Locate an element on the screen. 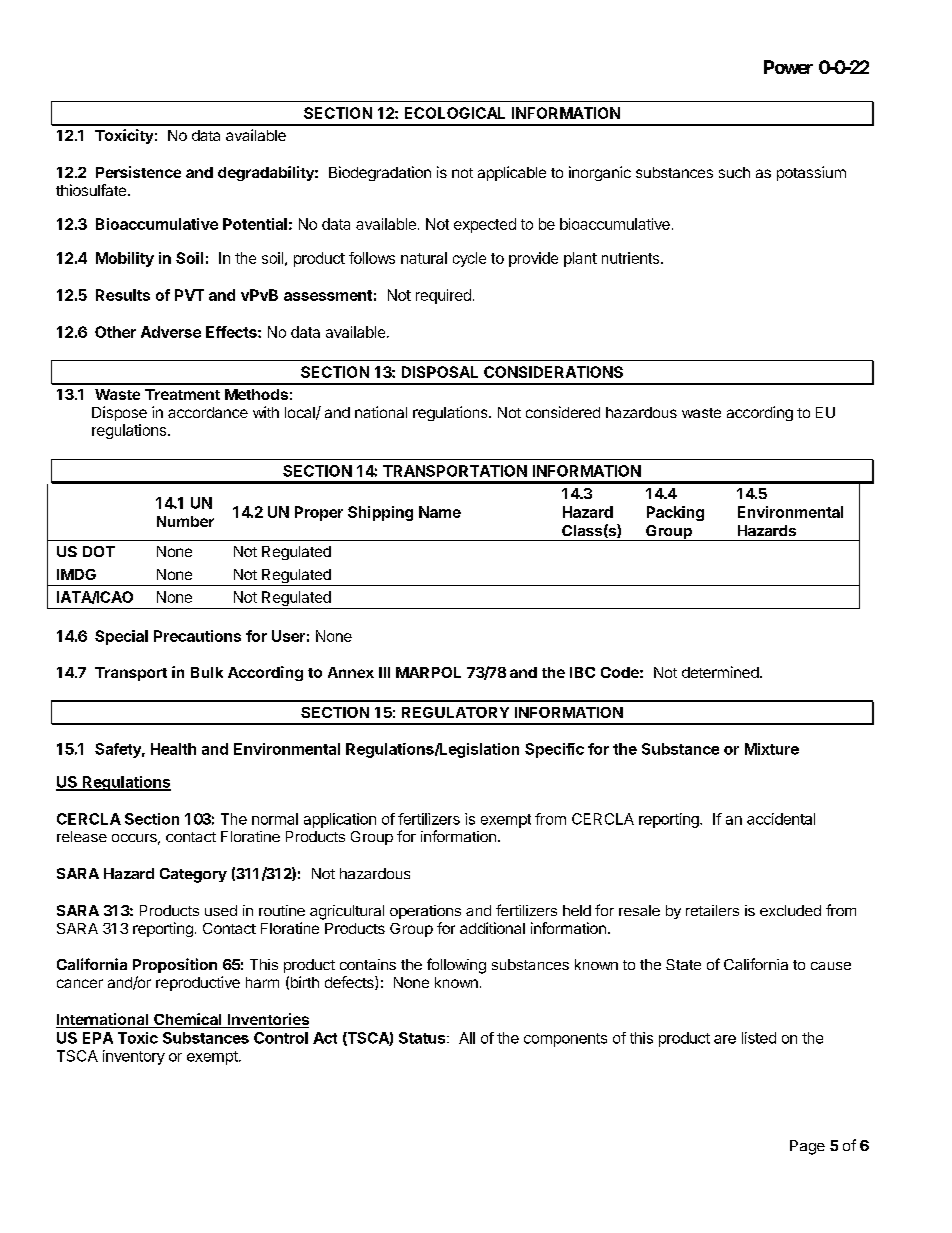  Power is located at coordinates (788, 67).
